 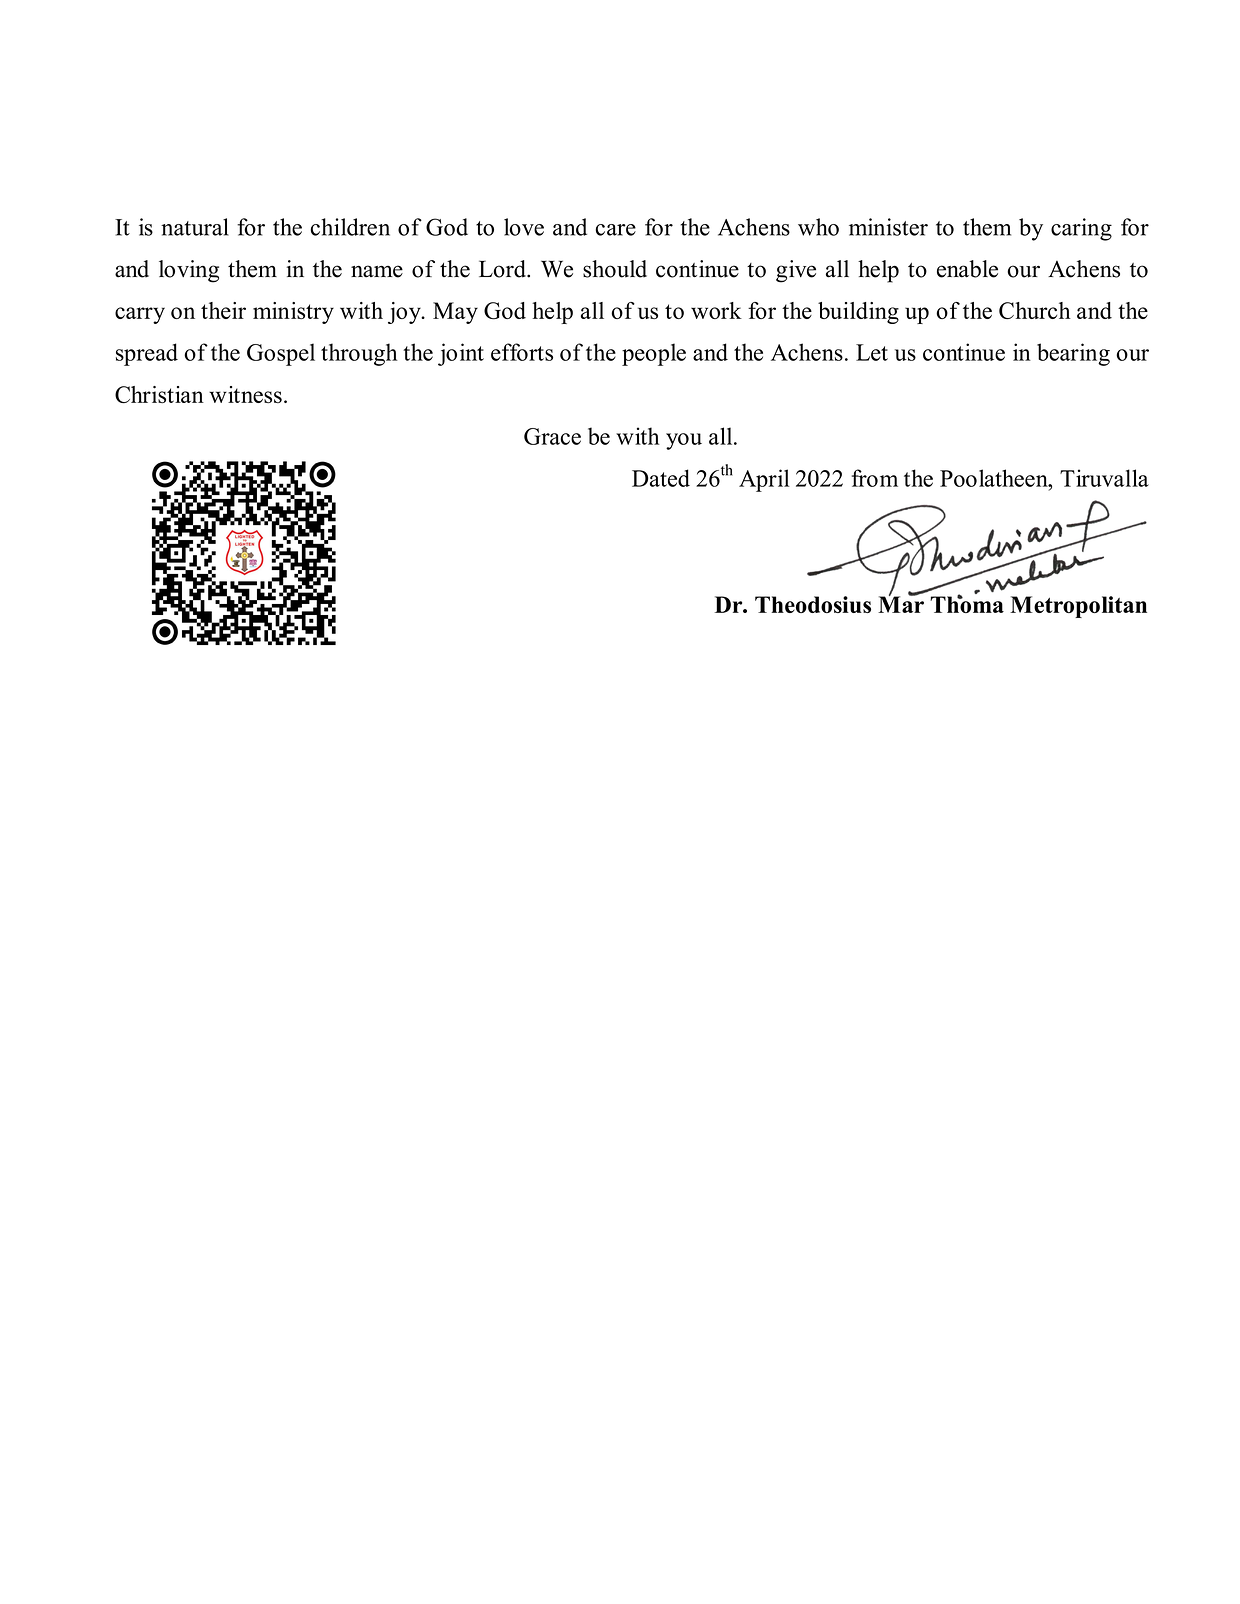 What do you see at coordinates (616, 230) in the page?
I see `care` at bounding box center [616, 230].
